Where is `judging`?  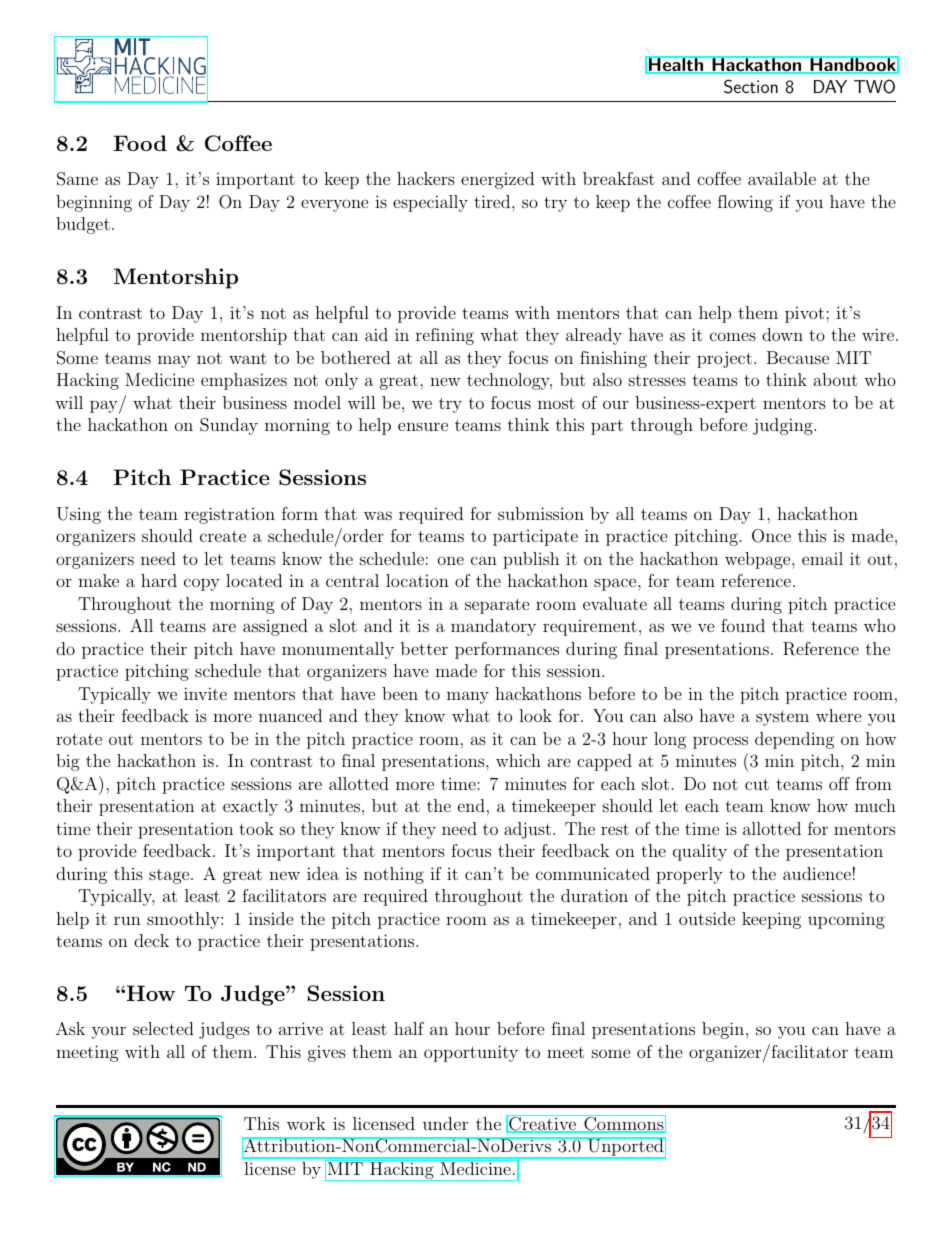
judging is located at coordinates (784, 426).
